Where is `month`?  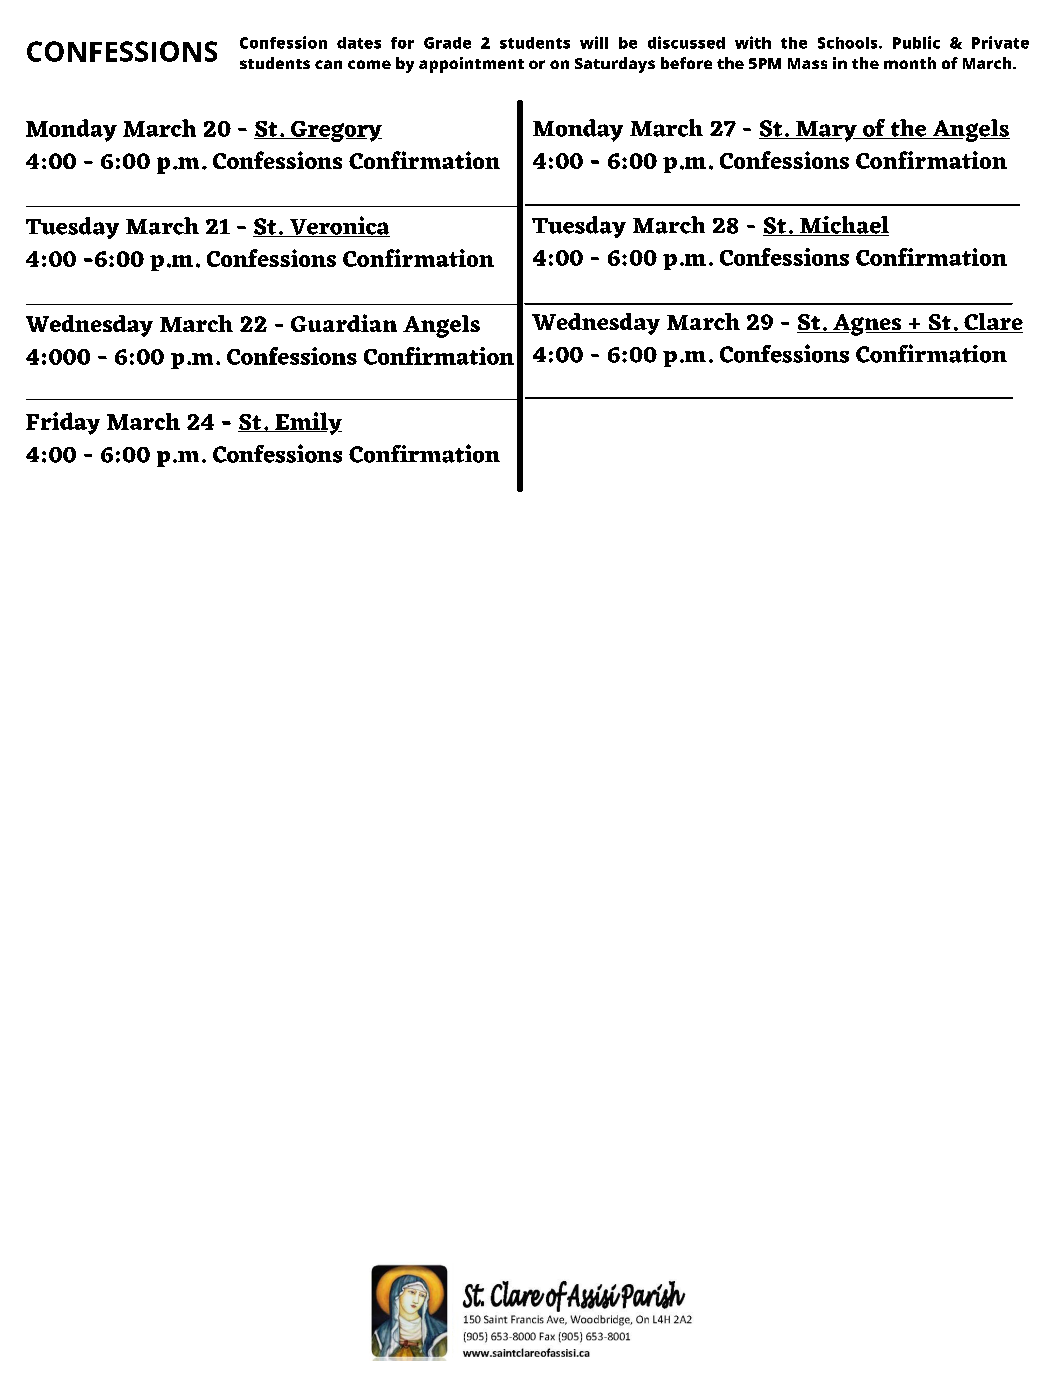
month is located at coordinates (910, 63).
